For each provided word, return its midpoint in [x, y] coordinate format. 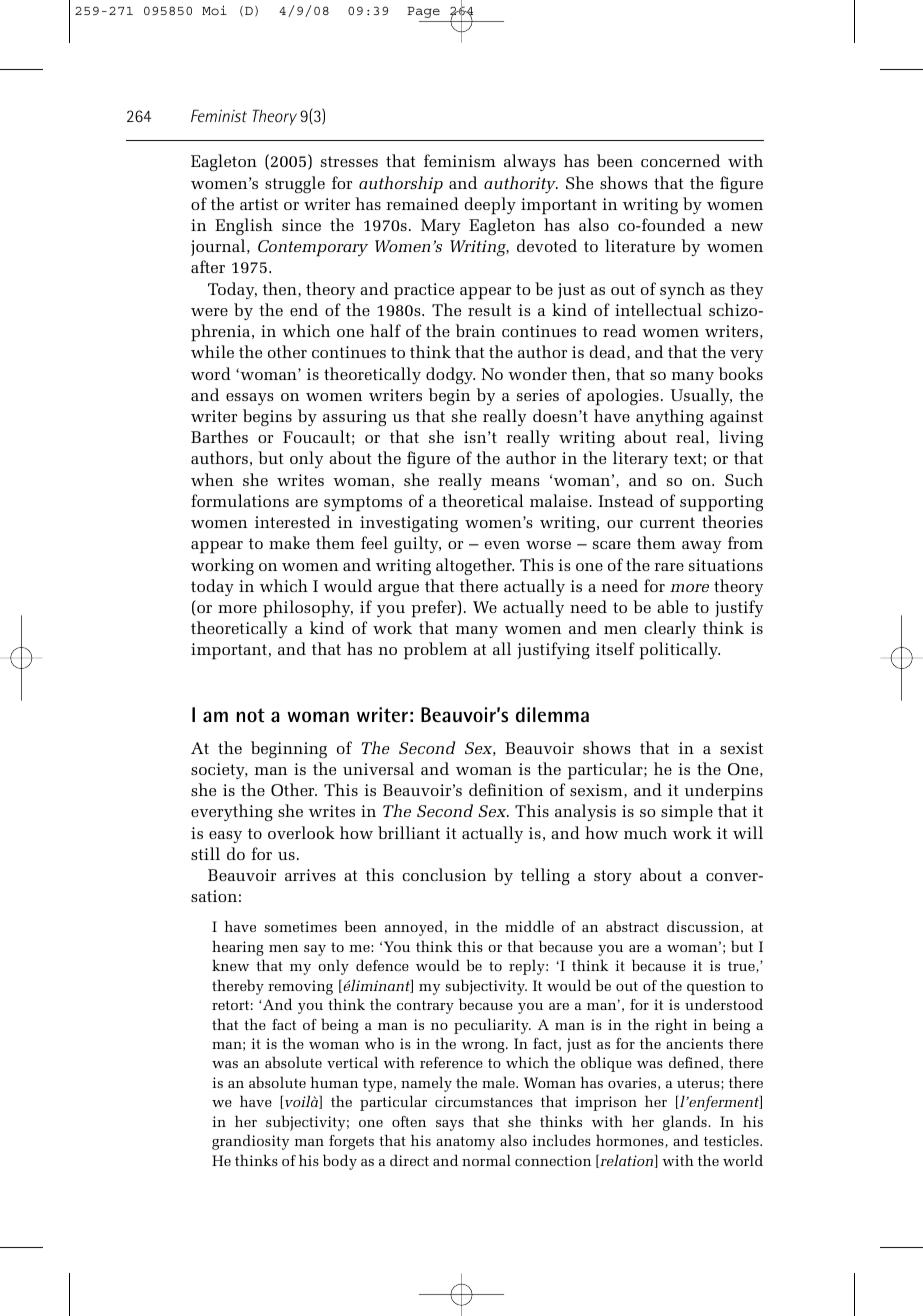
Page [423, 12]
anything [670, 417]
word [211, 373]
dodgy [450, 375]
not [251, 715]
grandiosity [250, 1142]
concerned [680, 160]
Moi [214, 10]
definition [506, 789]
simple [687, 813]
